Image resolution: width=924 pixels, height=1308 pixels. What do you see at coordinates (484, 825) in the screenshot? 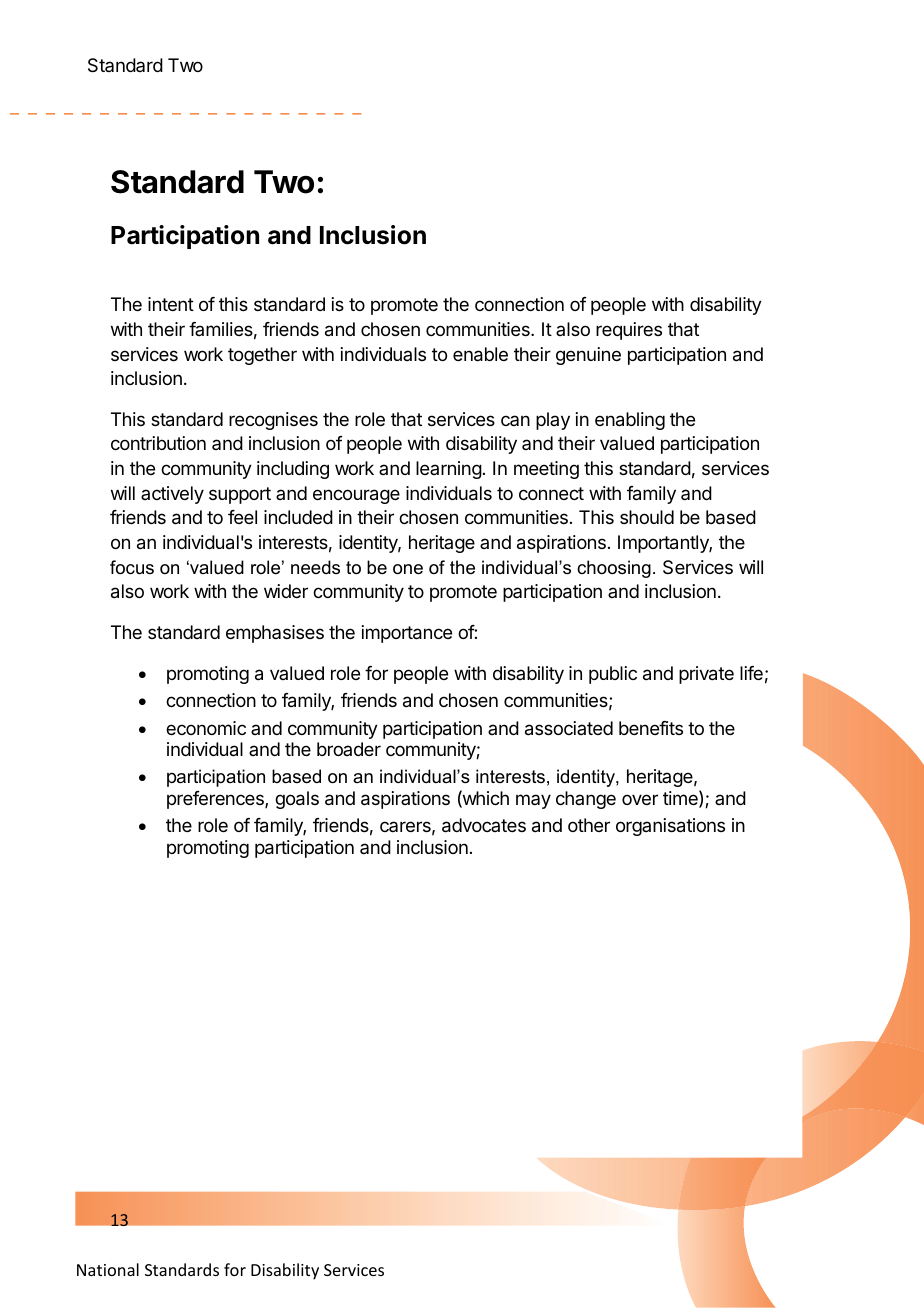
I see `advocates` at bounding box center [484, 825].
